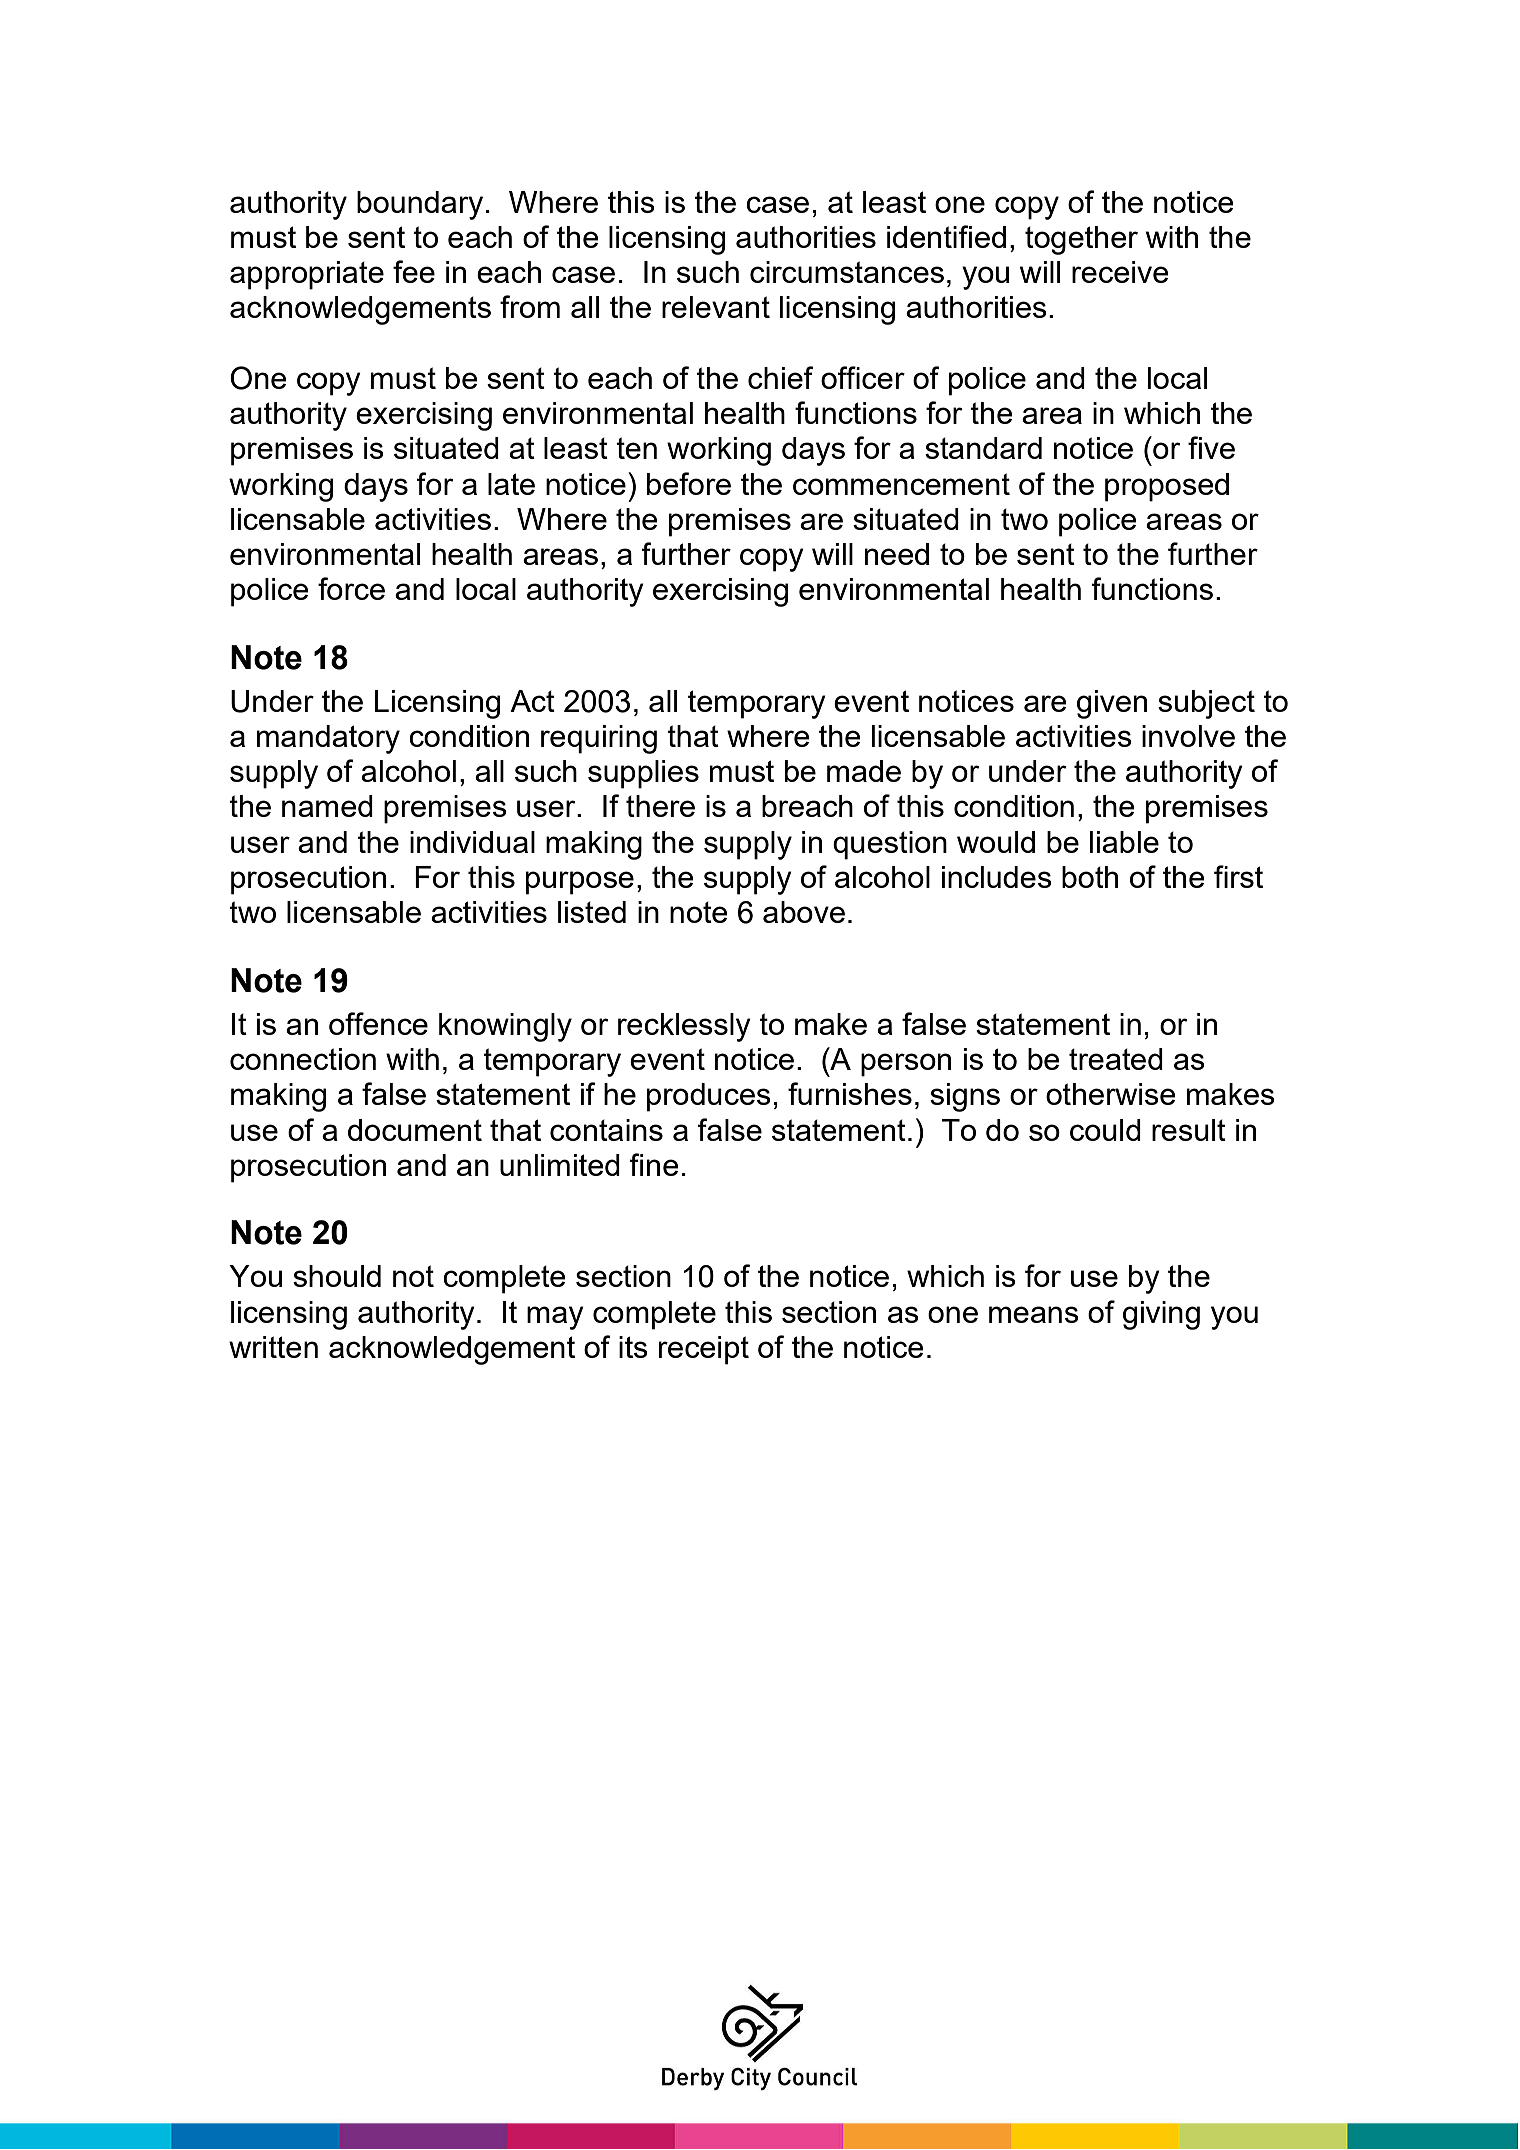 The width and height of the image is (1520, 2150). Describe the element at coordinates (328, 739) in the image. I see `mandatory` at that location.
